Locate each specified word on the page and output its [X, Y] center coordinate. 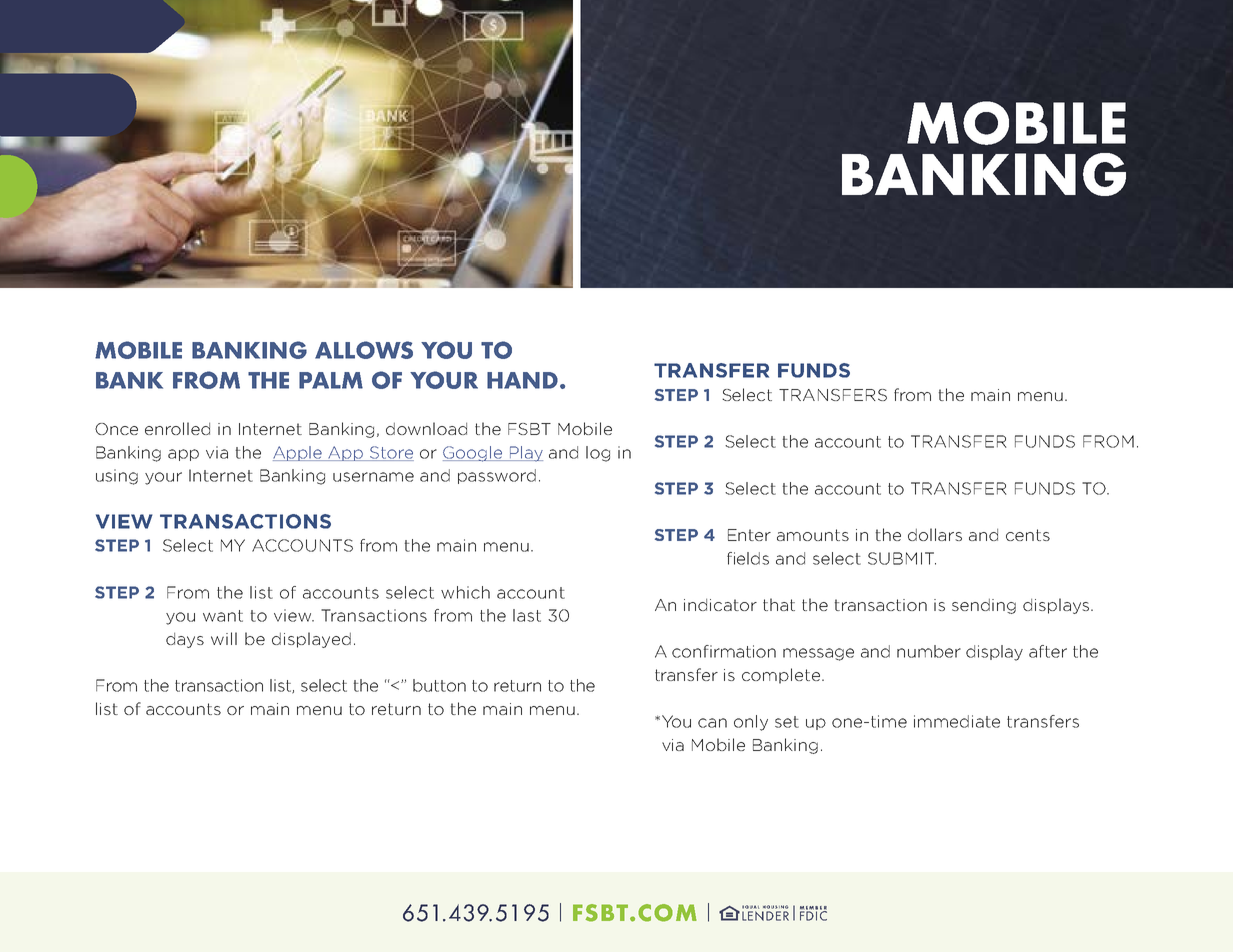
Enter [749, 535]
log [598, 454]
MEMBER [813, 909]
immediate [957, 721]
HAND [522, 380]
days [185, 640]
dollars [935, 534]
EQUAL [750, 907]
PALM [331, 380]
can [712, 723]
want [223, 616]
